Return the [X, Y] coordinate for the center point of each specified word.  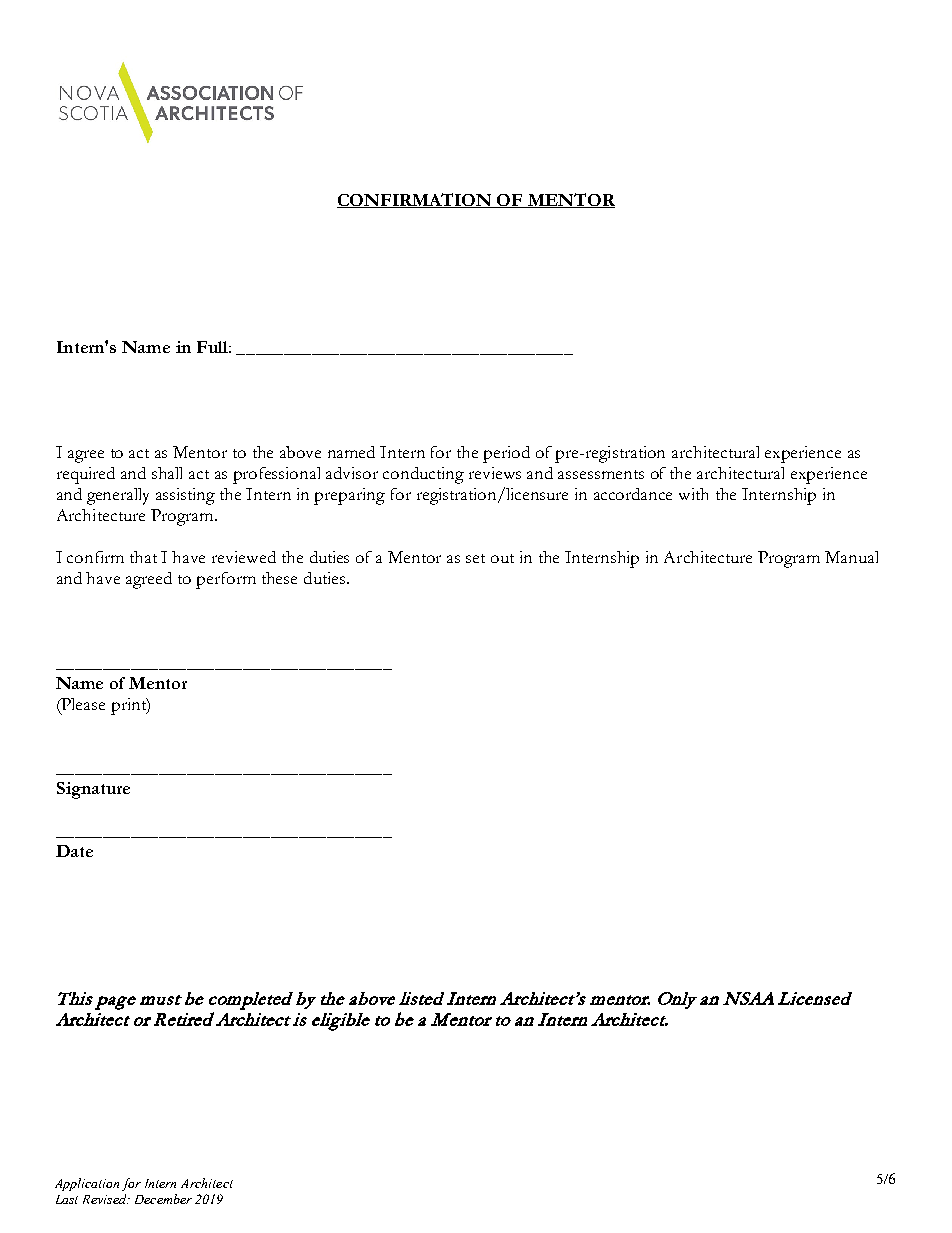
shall [167, 473]
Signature [93, 790]
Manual [851, 557]
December [163, 1199]
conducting [423, 475]
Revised [106, 1199]
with [693, 494]
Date [74, 851]
